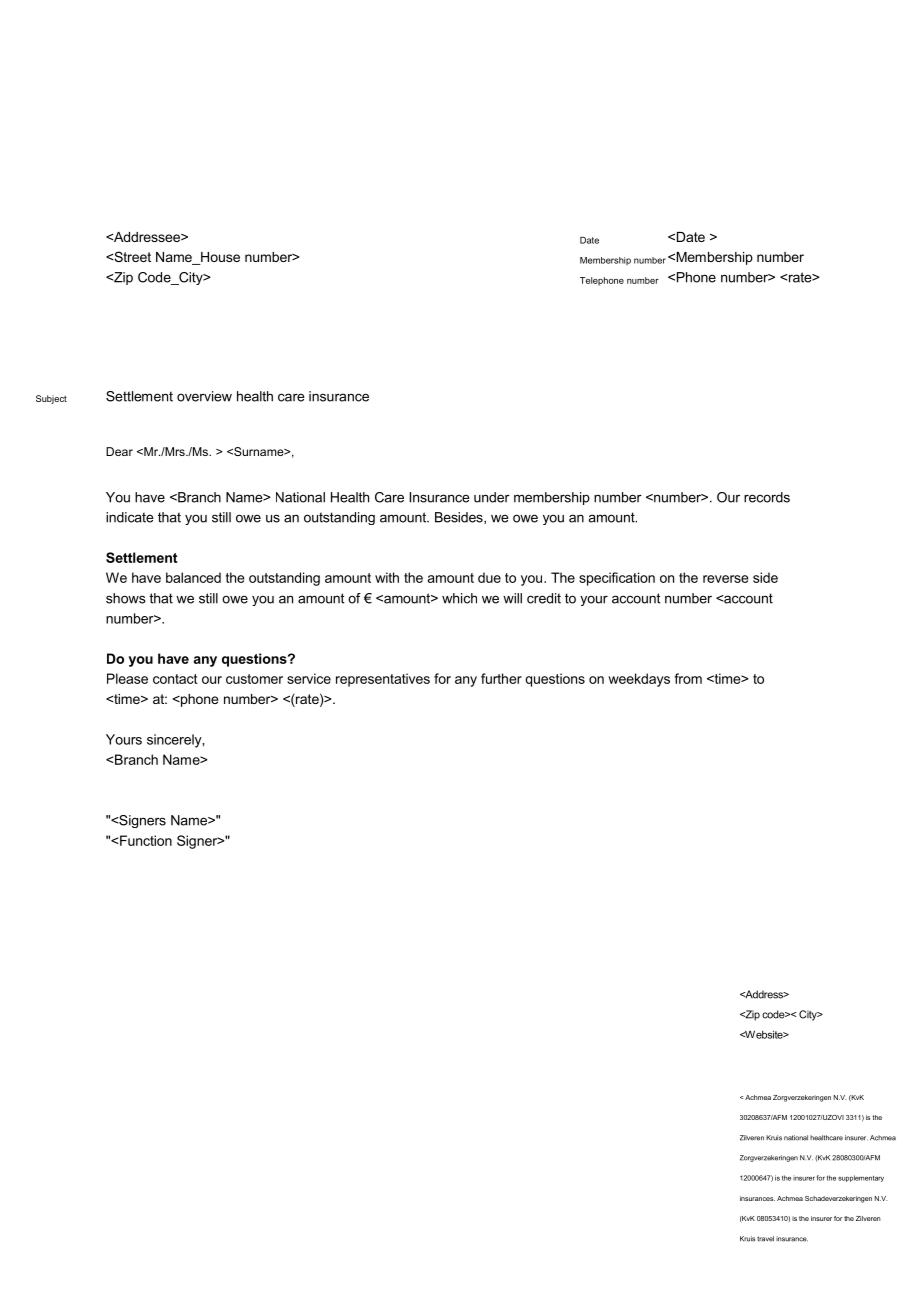 The image size is (924, 1308). Describe the element at coordinates (767, 497) in the screenshot. I see `records` at that location.
